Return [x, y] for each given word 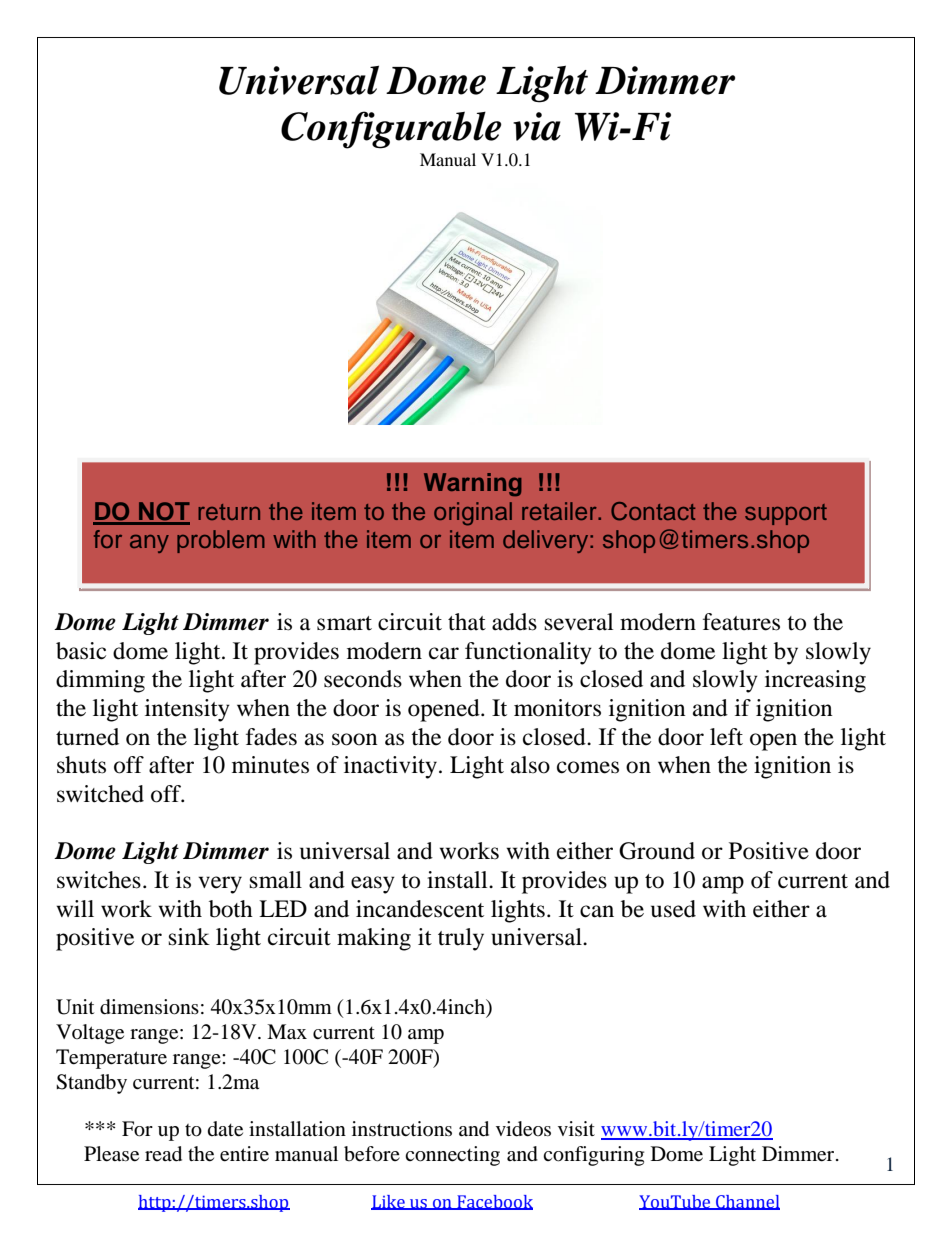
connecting [452, 1156]
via [537, 126]
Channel [747, 1202]
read [163, 1154]
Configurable [391, 130]
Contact [653, 511]
